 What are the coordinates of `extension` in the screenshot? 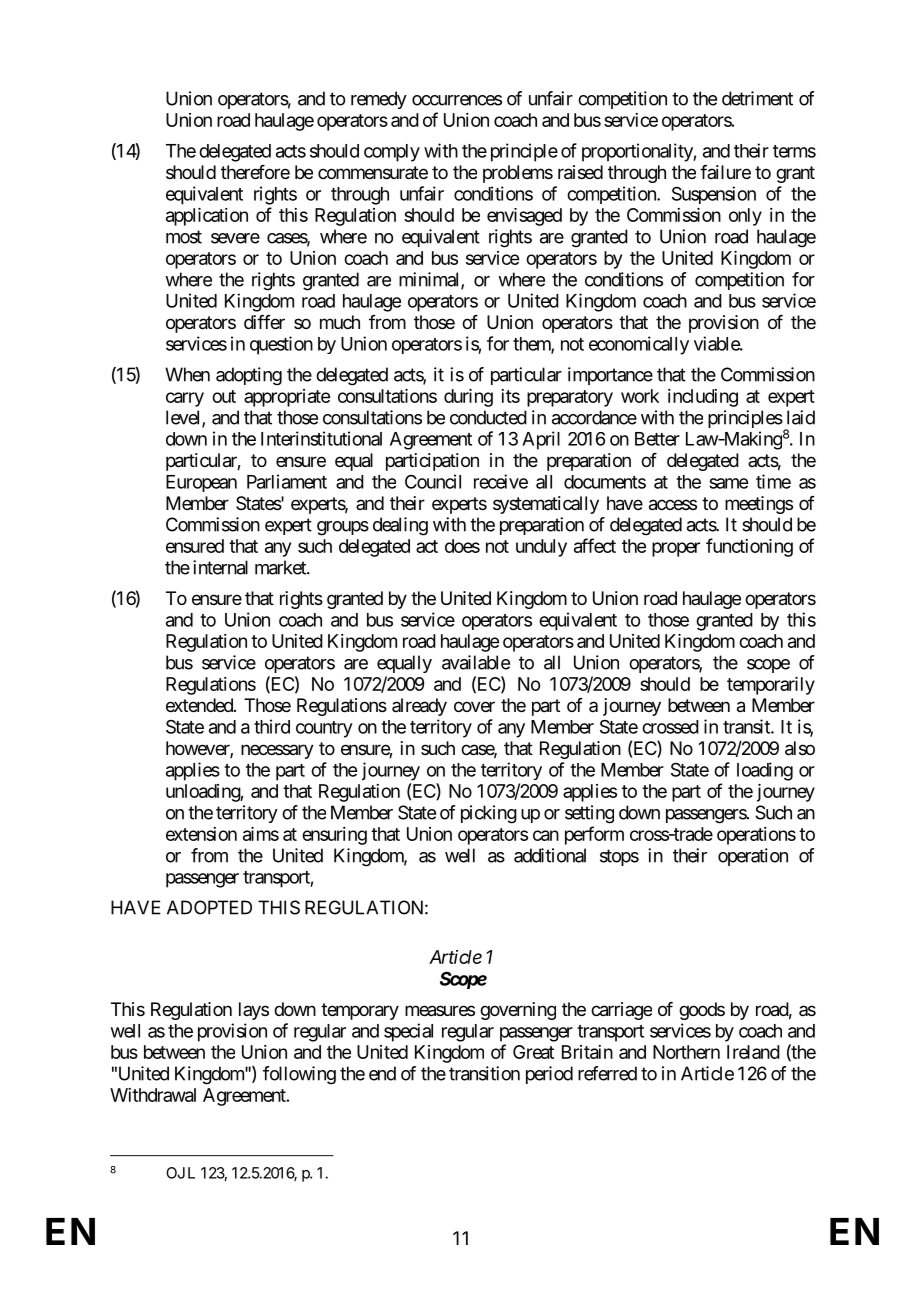 It's located at (201, 834).
